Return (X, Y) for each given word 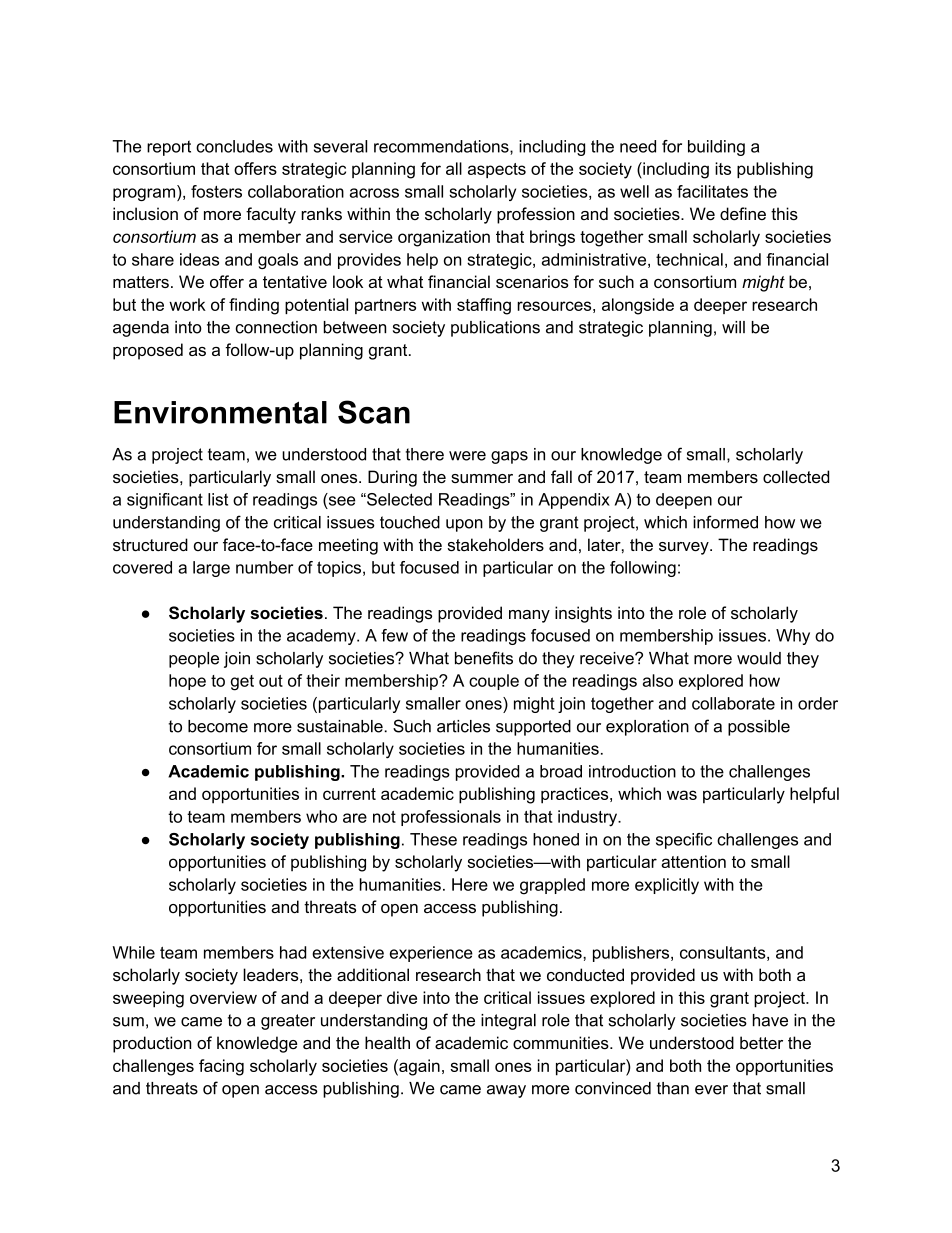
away (506, 1091)
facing (221, 1067)
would (759, 658)
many (529, 616)
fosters (216, 191)
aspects (497, 170)
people (194, 660)
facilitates (712, 191)
